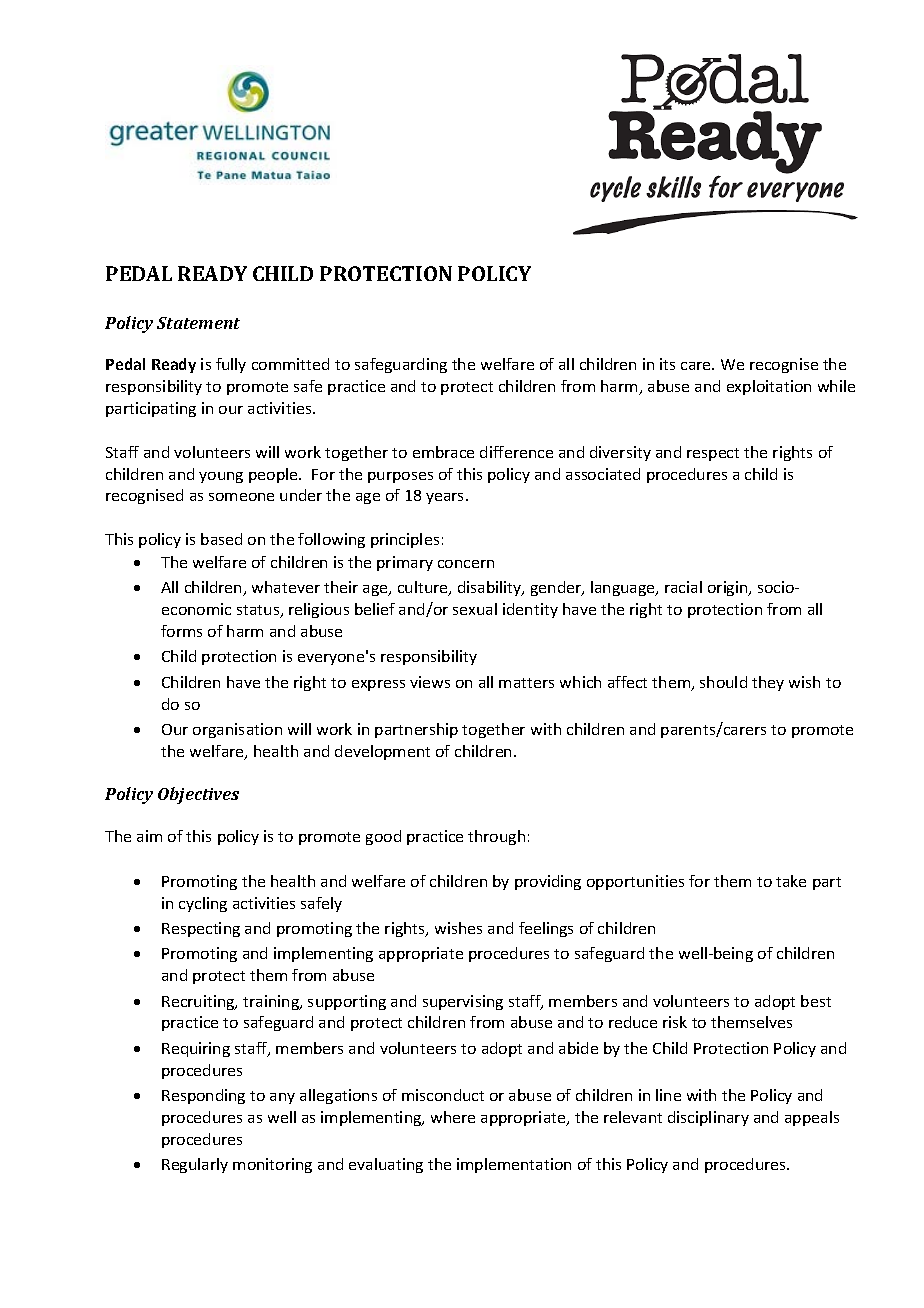 This screenshot has height=1308, width=924. What do you see at coordinates (514, 1165) in the screenshot?
I see `implementation` at bounding box center [514, 1165].
